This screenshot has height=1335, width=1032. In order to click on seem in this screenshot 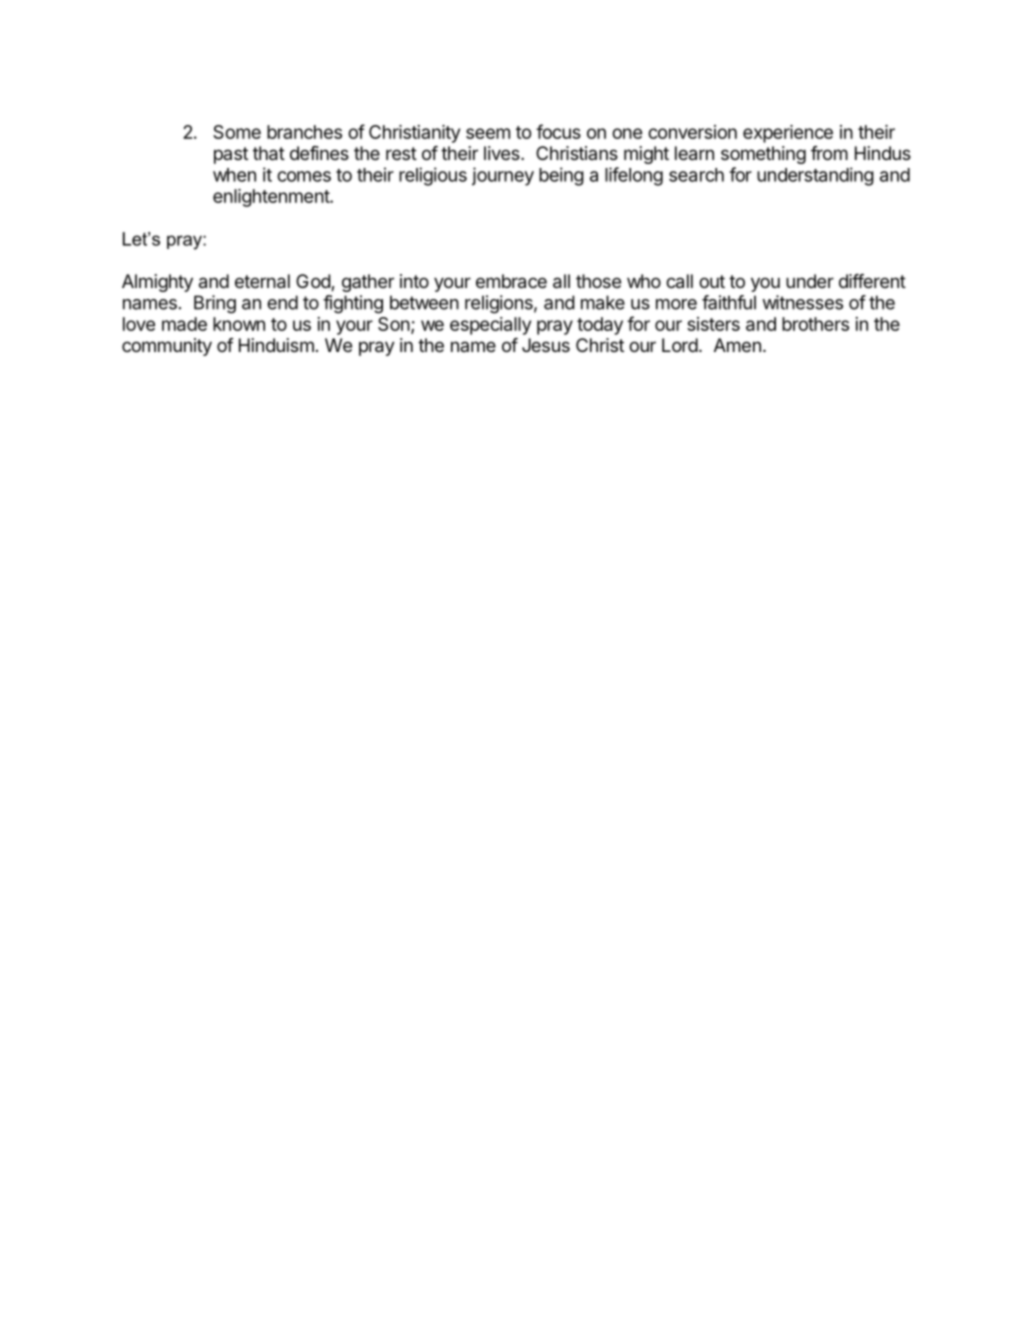, I will do `click(488, 133)`.
